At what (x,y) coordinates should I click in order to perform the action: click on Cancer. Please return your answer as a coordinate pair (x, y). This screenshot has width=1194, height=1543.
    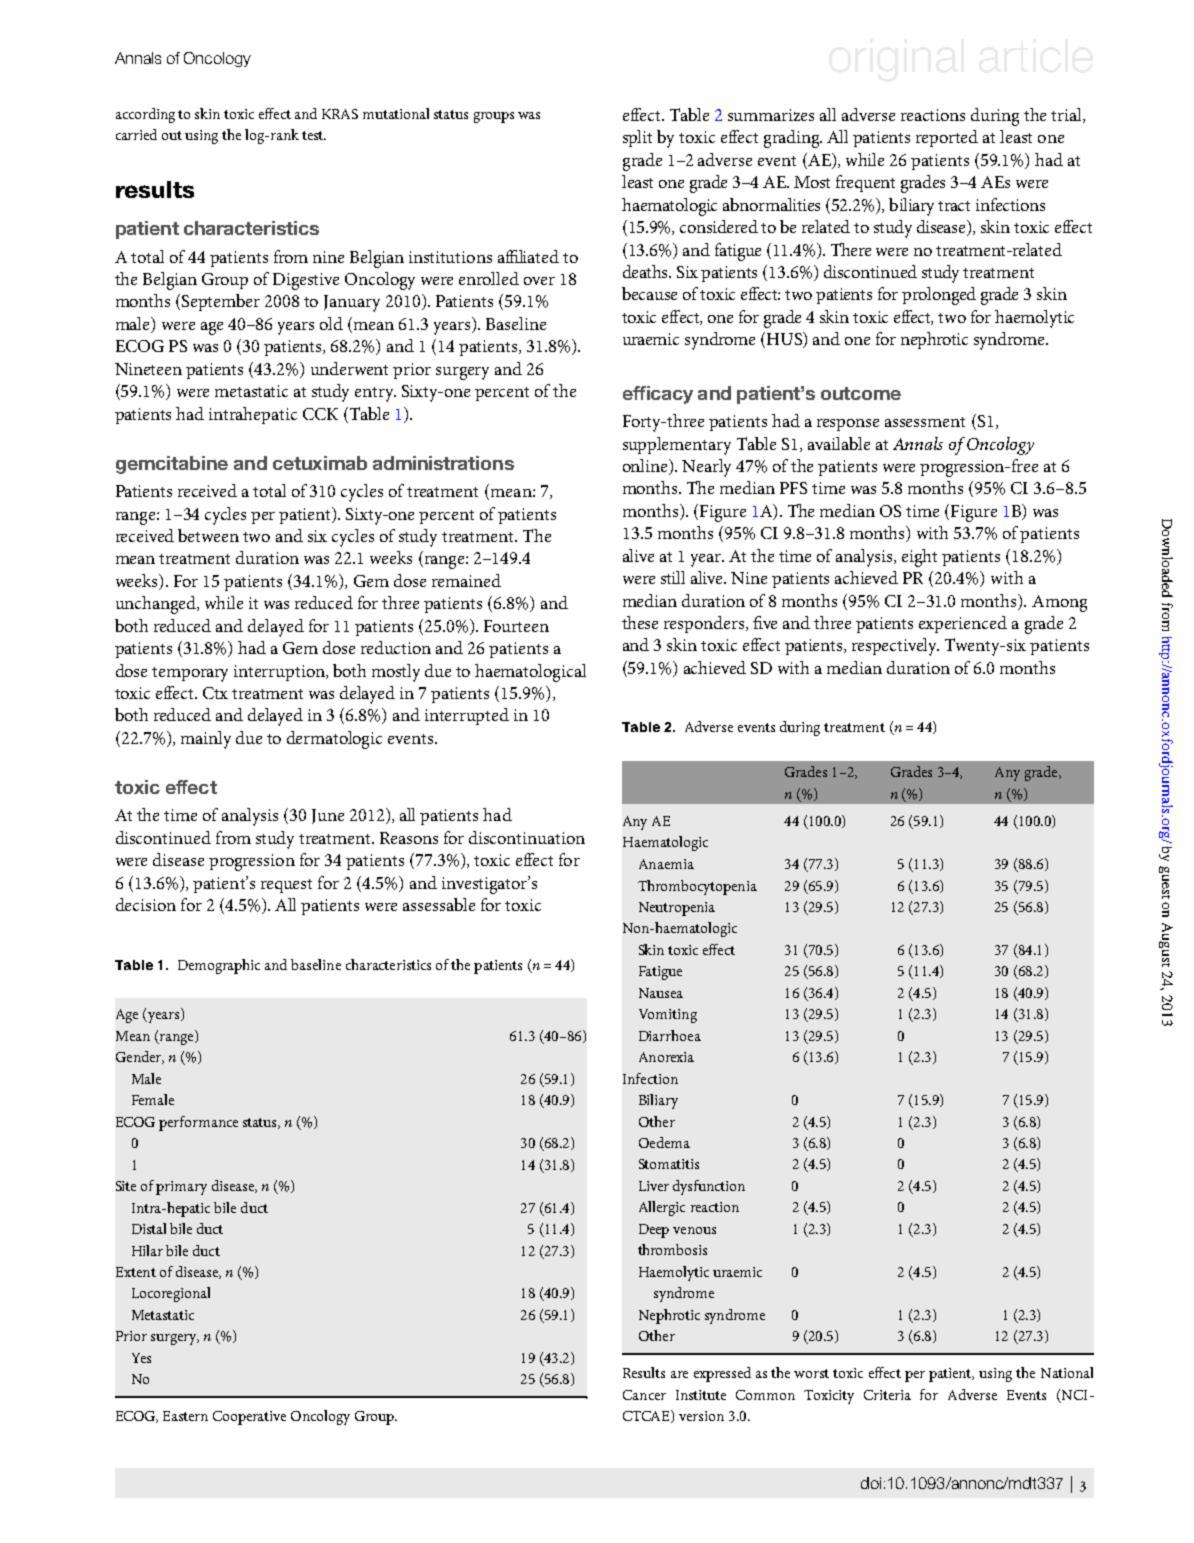
    Looking at the image, I should click on (644, 1395).
